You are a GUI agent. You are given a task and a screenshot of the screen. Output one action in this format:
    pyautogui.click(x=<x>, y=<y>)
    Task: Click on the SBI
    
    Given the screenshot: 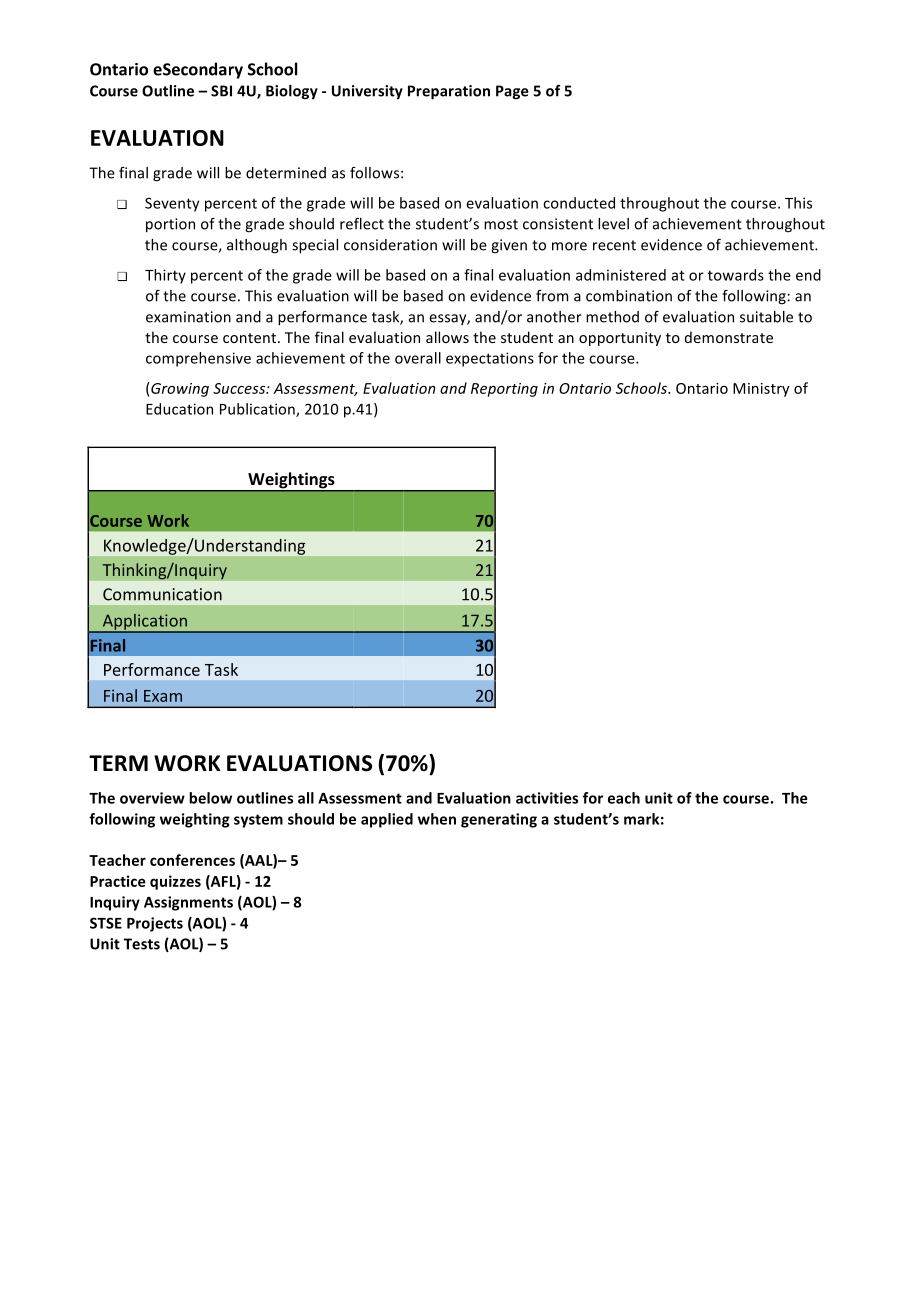 What is the action you would take?
    pyautogui.click(x=221, y=91)
